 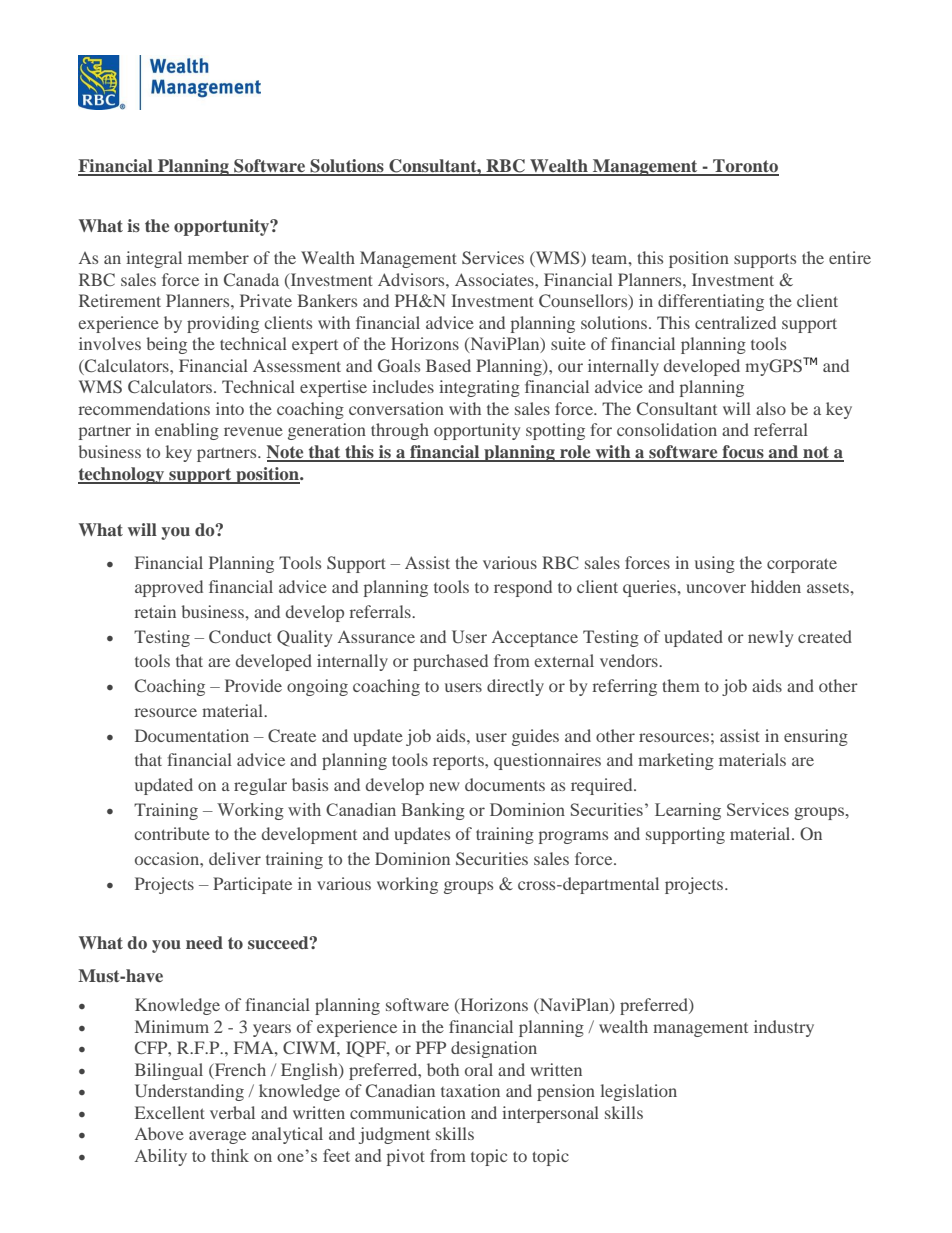 I want to click on member, so click(x=218, y=257).
